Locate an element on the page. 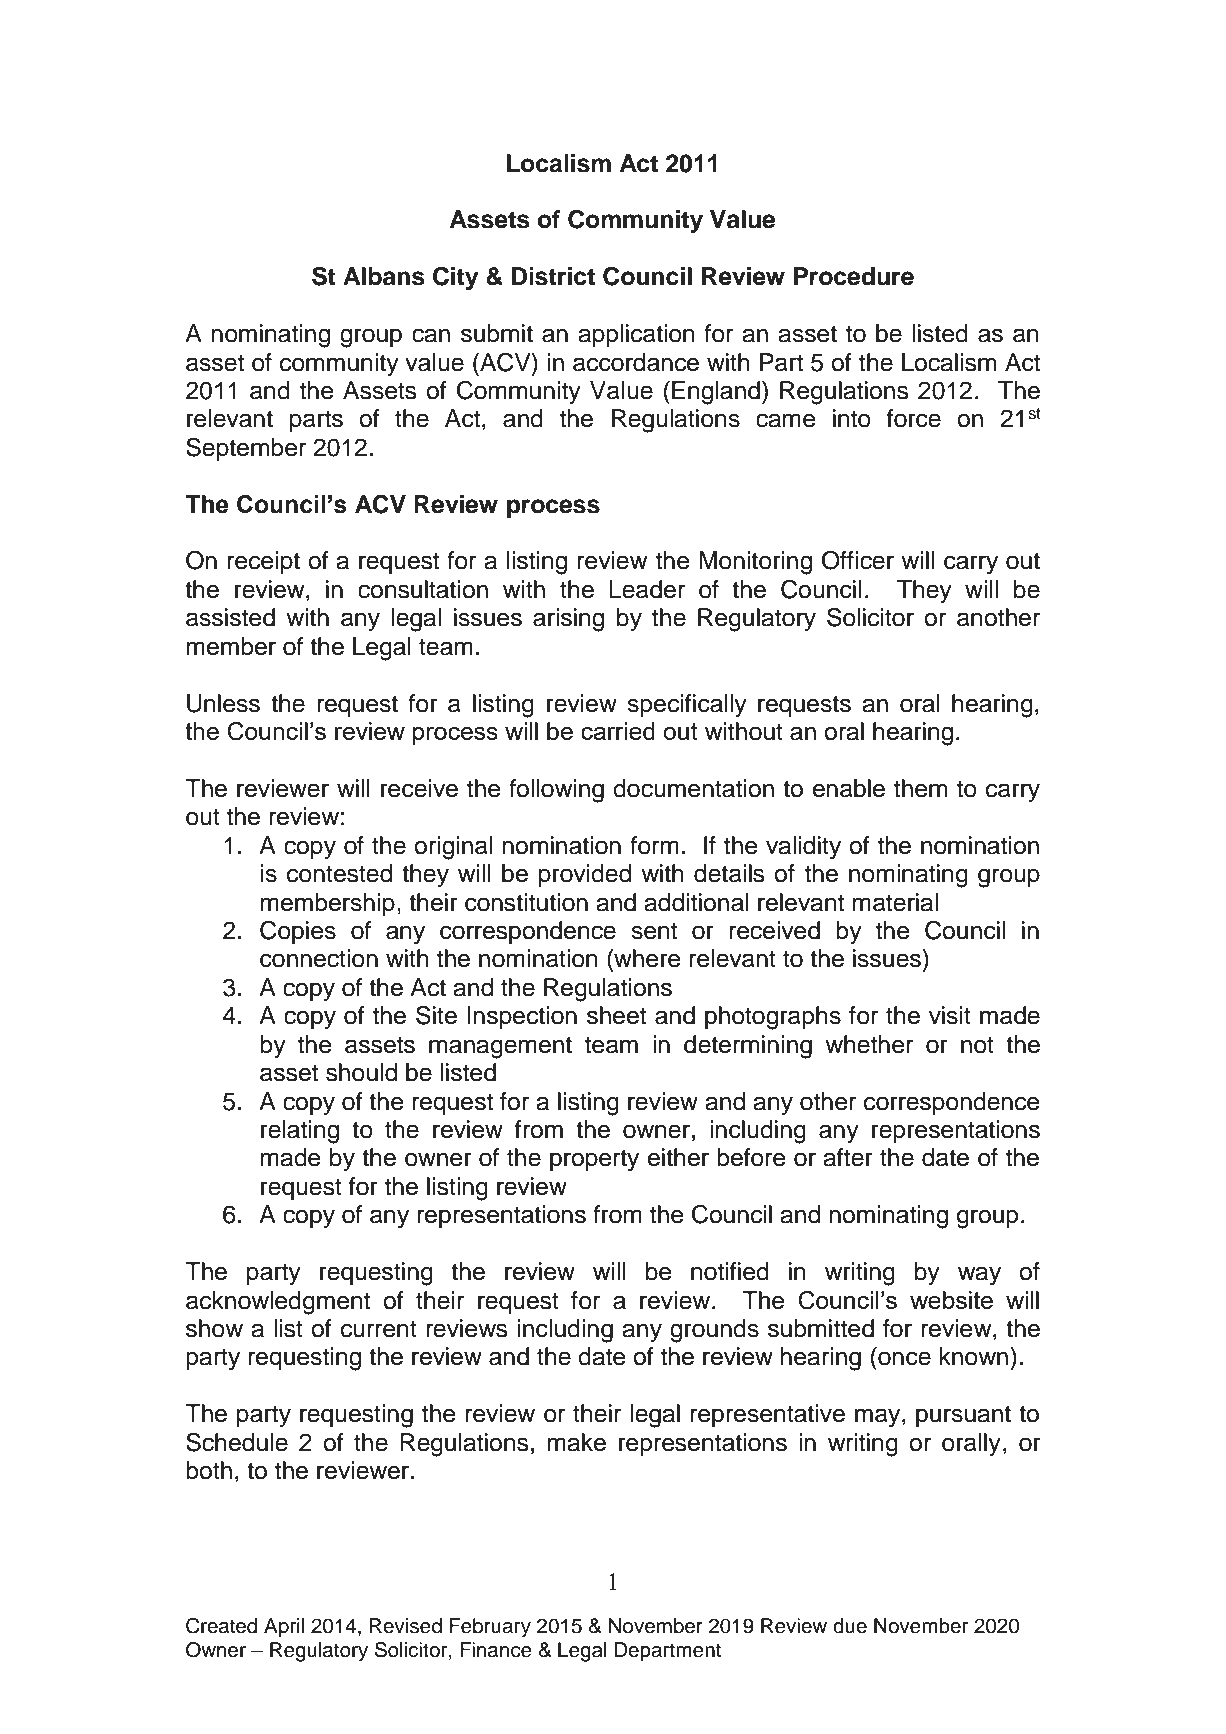  them is located at coordinates (920, 788).
